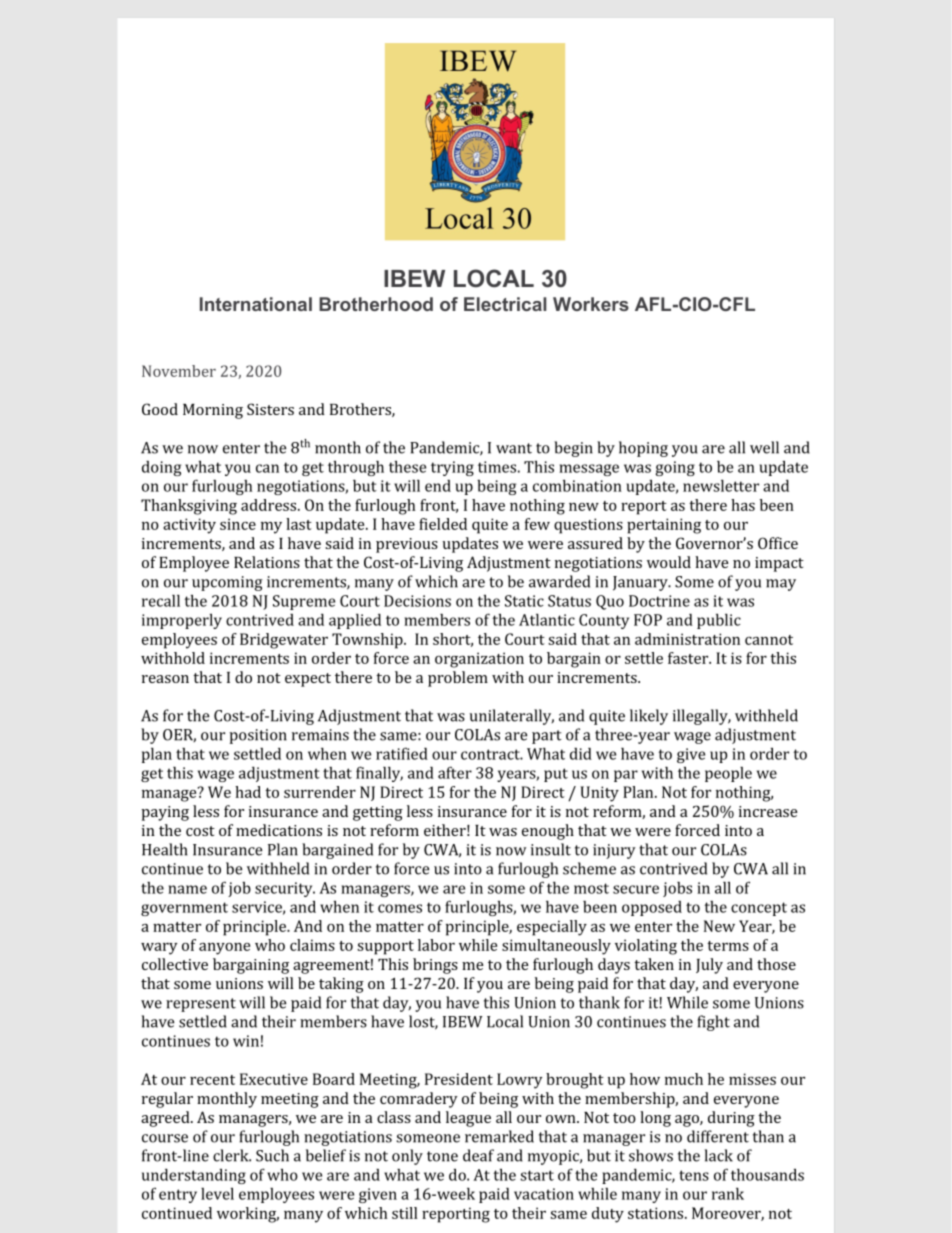 This page has height=1233, width=952. What do you see at coordinates (217, 1193) in the page?
I see `level` at bounding box center [217, 1193].
